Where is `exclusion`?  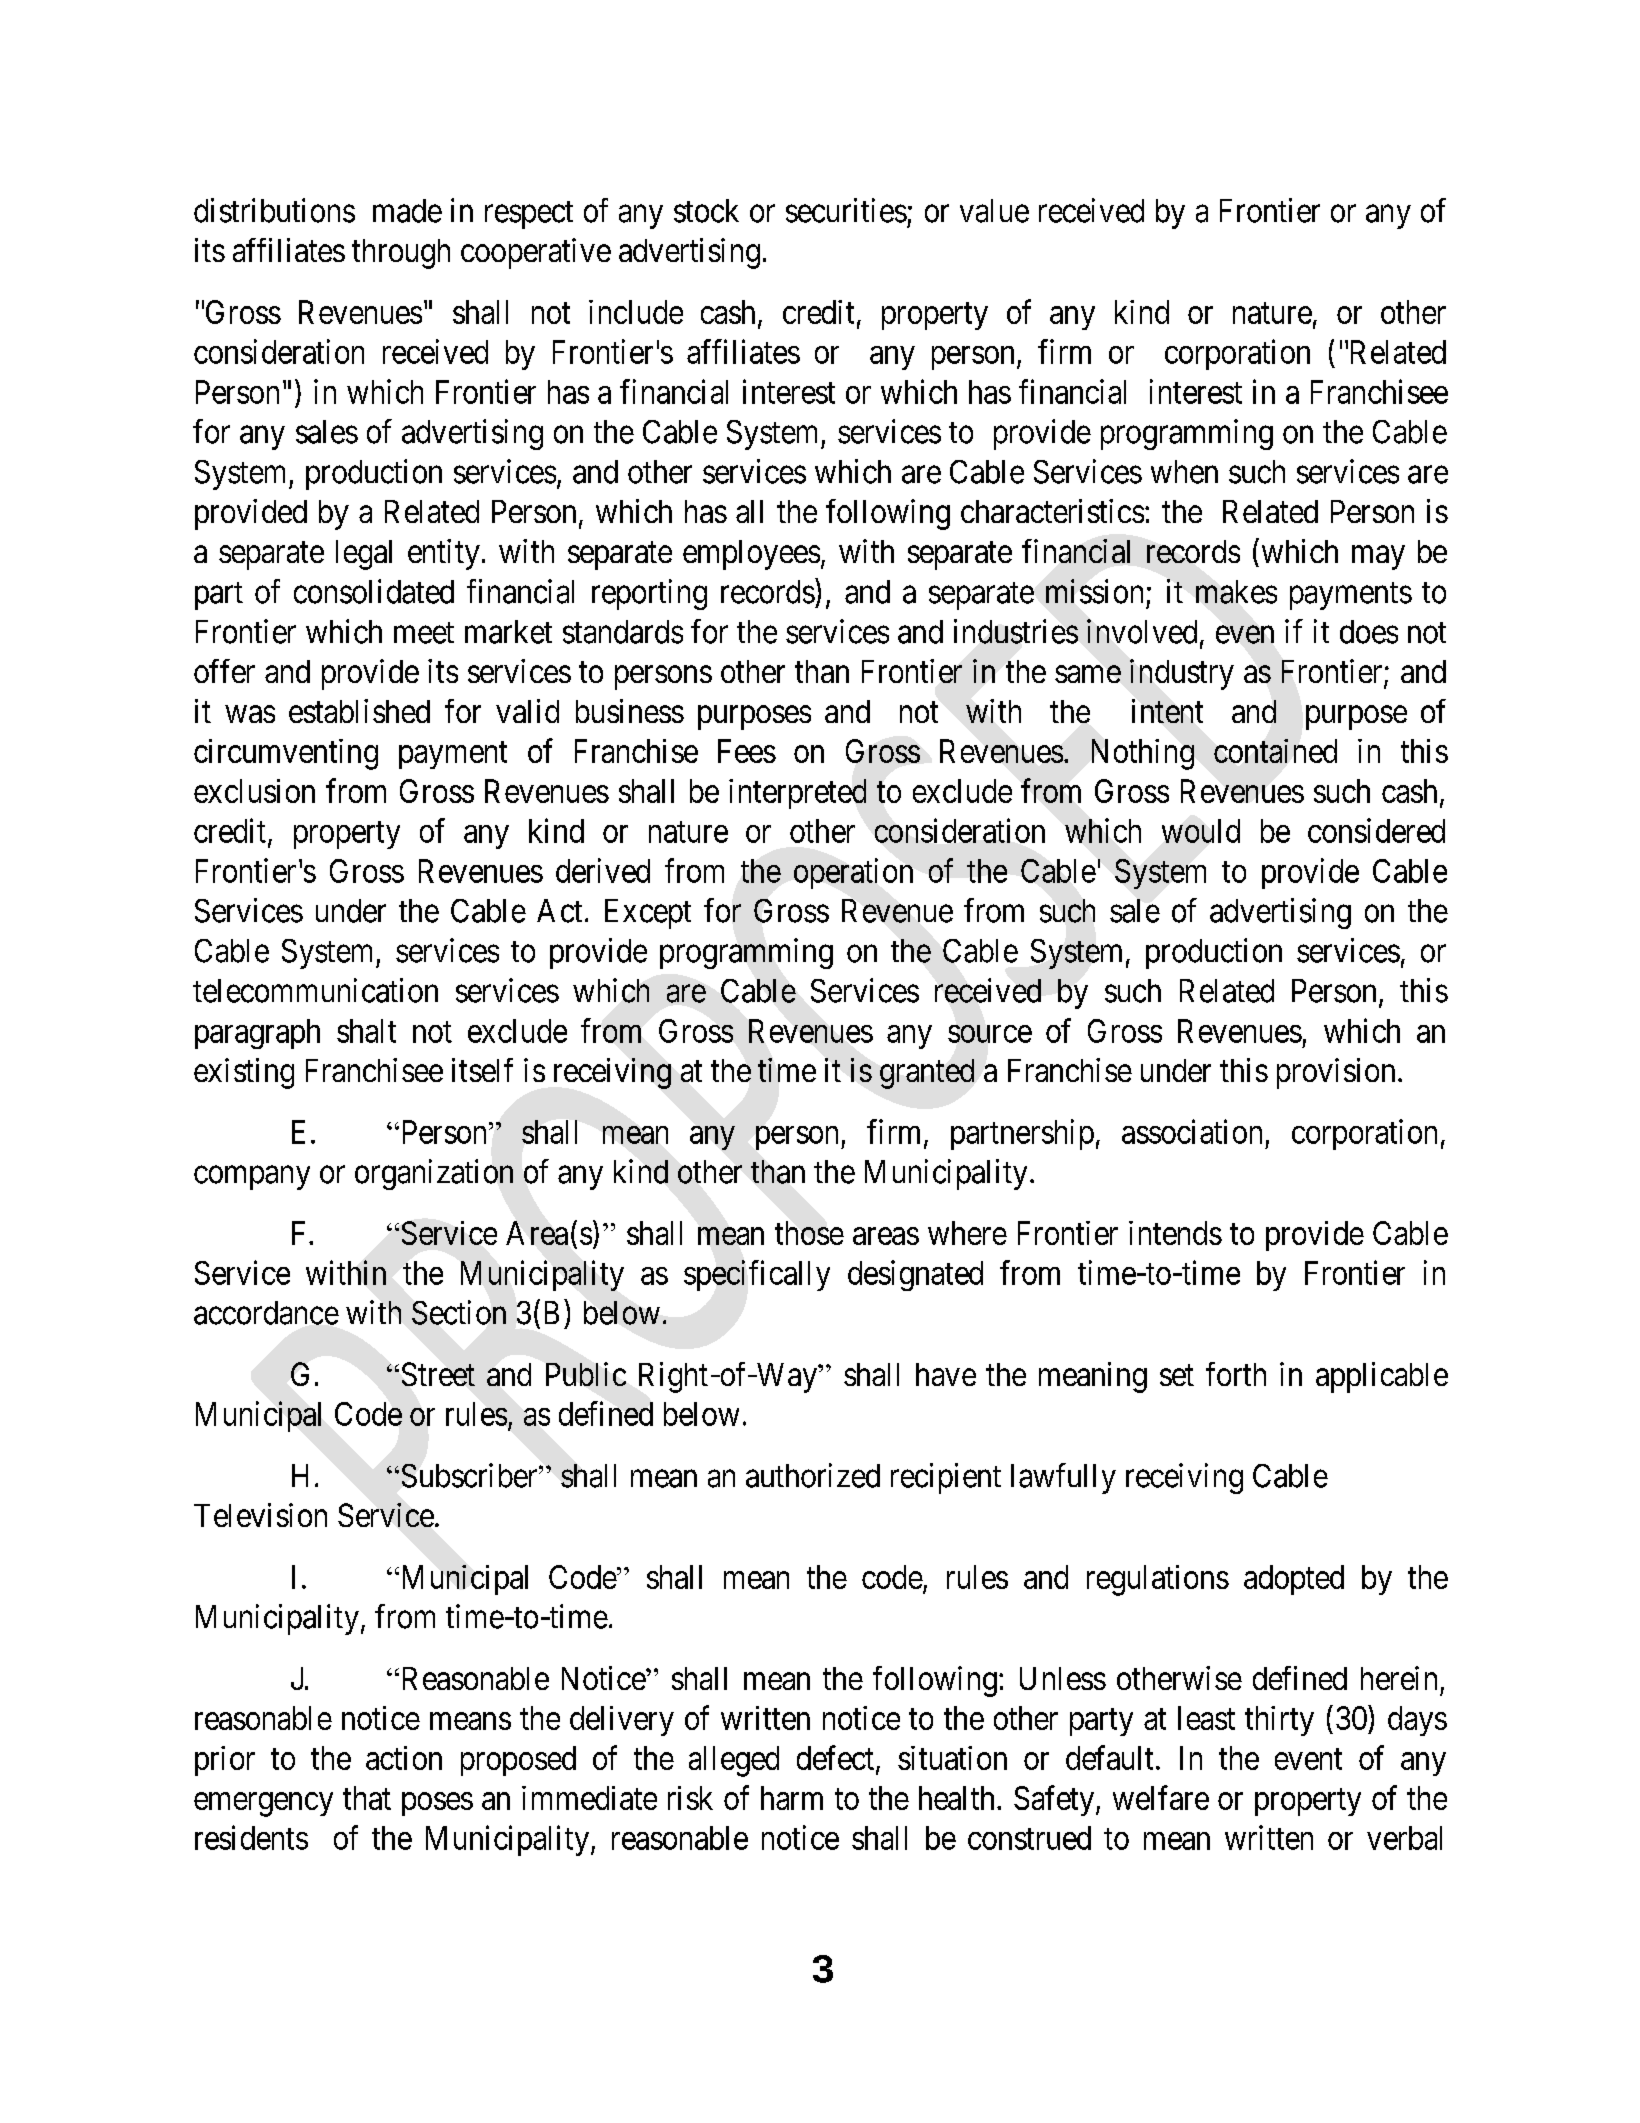
exclusion is located at coordinates (254, 791).
